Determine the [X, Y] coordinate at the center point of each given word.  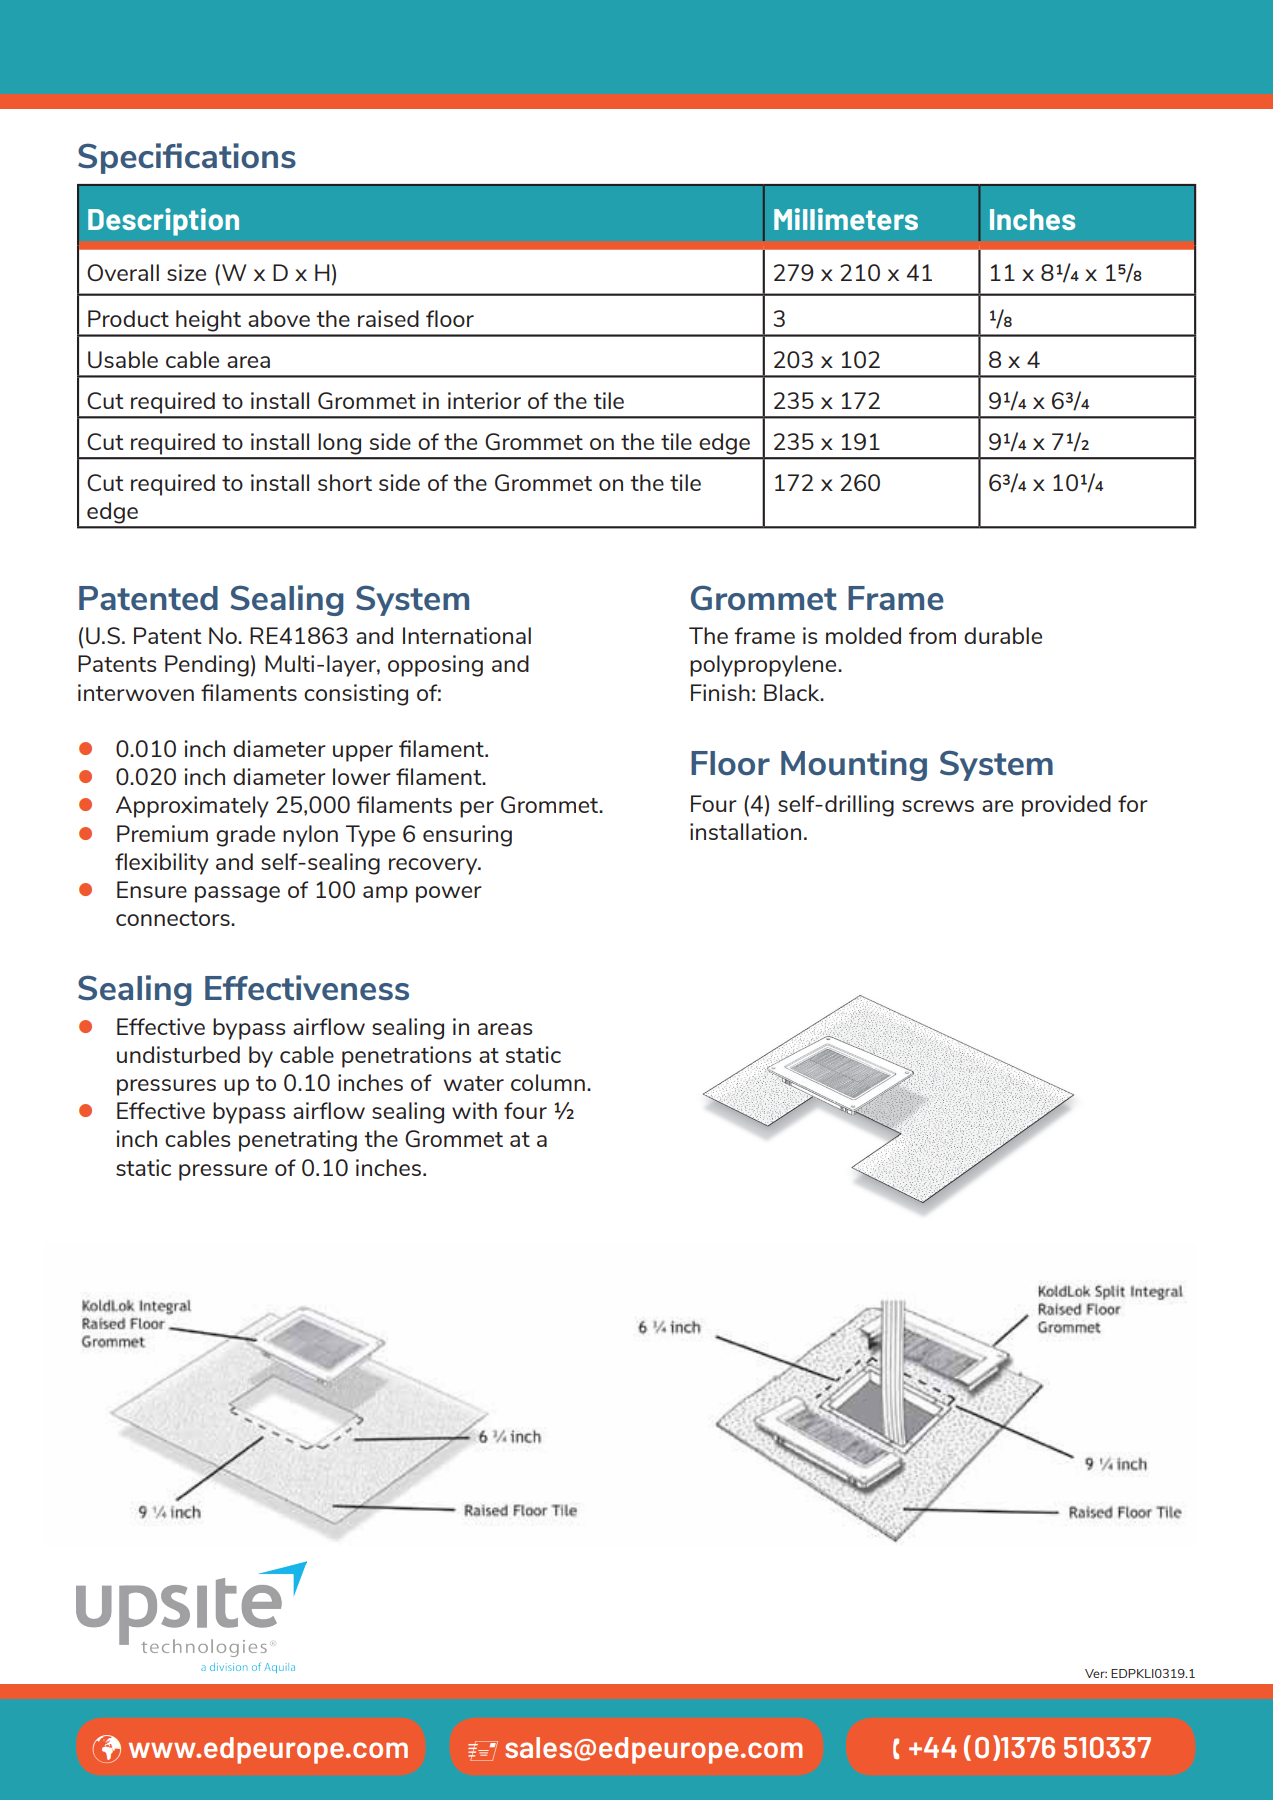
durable [1003, 635]
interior [484, 400]
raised [388, 318]
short [345, 482]
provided [1066, 806]
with [474, 1110]
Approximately [192, 807]
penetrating [298, 1141]
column [548, 1082]
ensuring [467, 836]
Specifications [187, 158]
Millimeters [846, 219]
